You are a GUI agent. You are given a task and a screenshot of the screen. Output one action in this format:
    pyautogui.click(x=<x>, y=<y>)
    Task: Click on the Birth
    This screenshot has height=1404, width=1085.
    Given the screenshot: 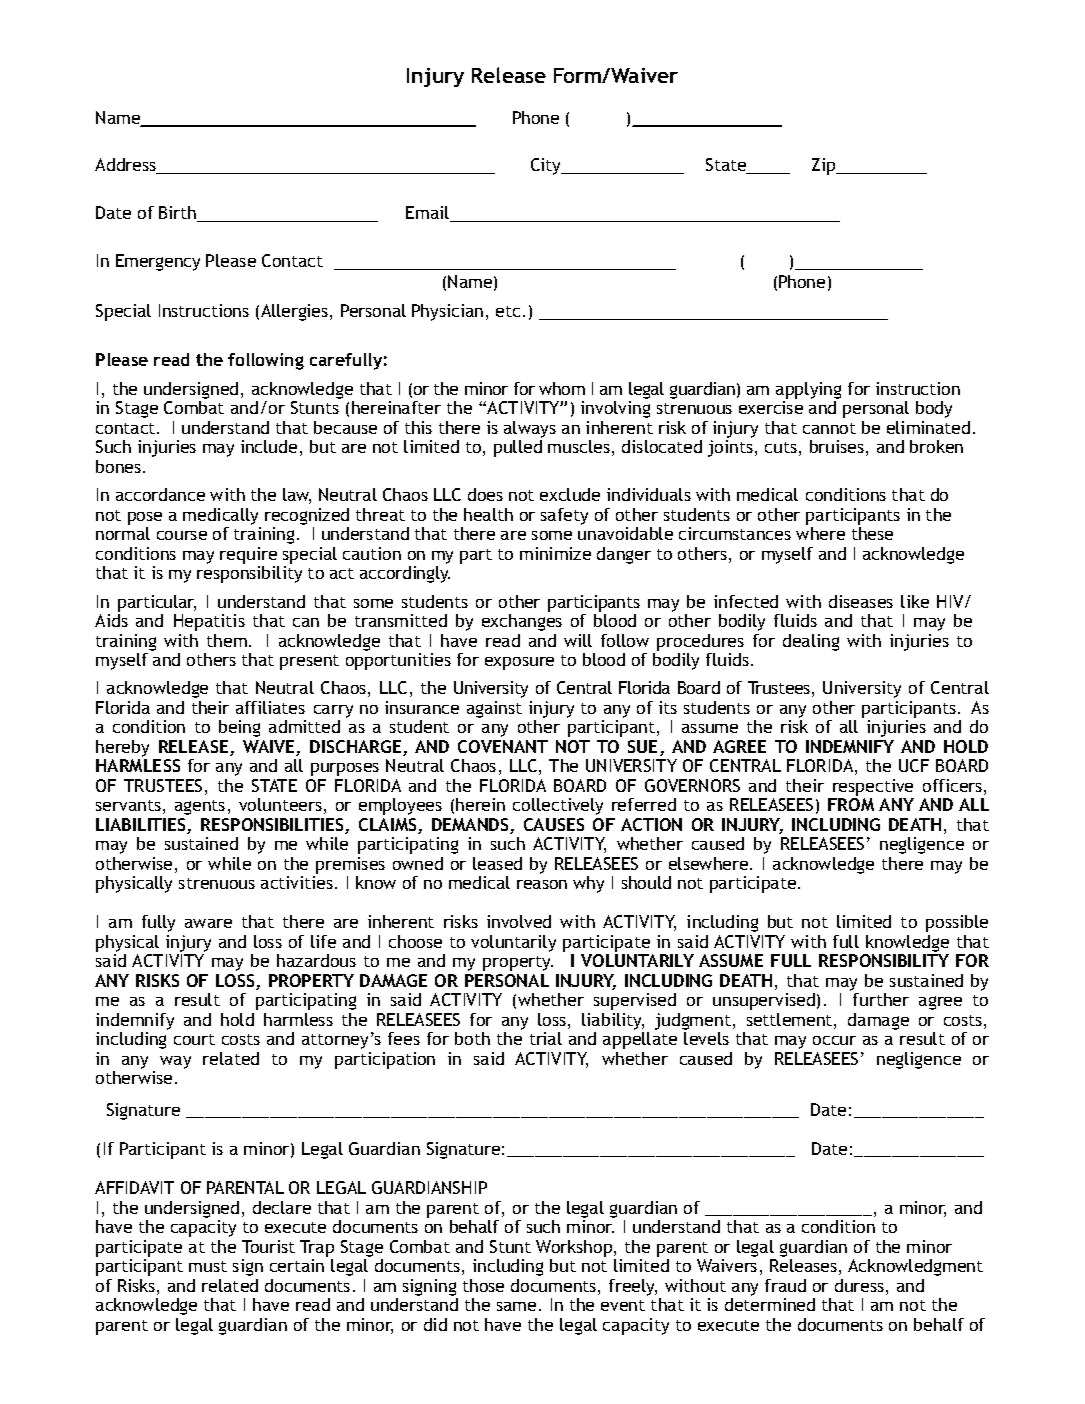 What is the action you would take?
    pyautogui.click(x=179, y=214)
